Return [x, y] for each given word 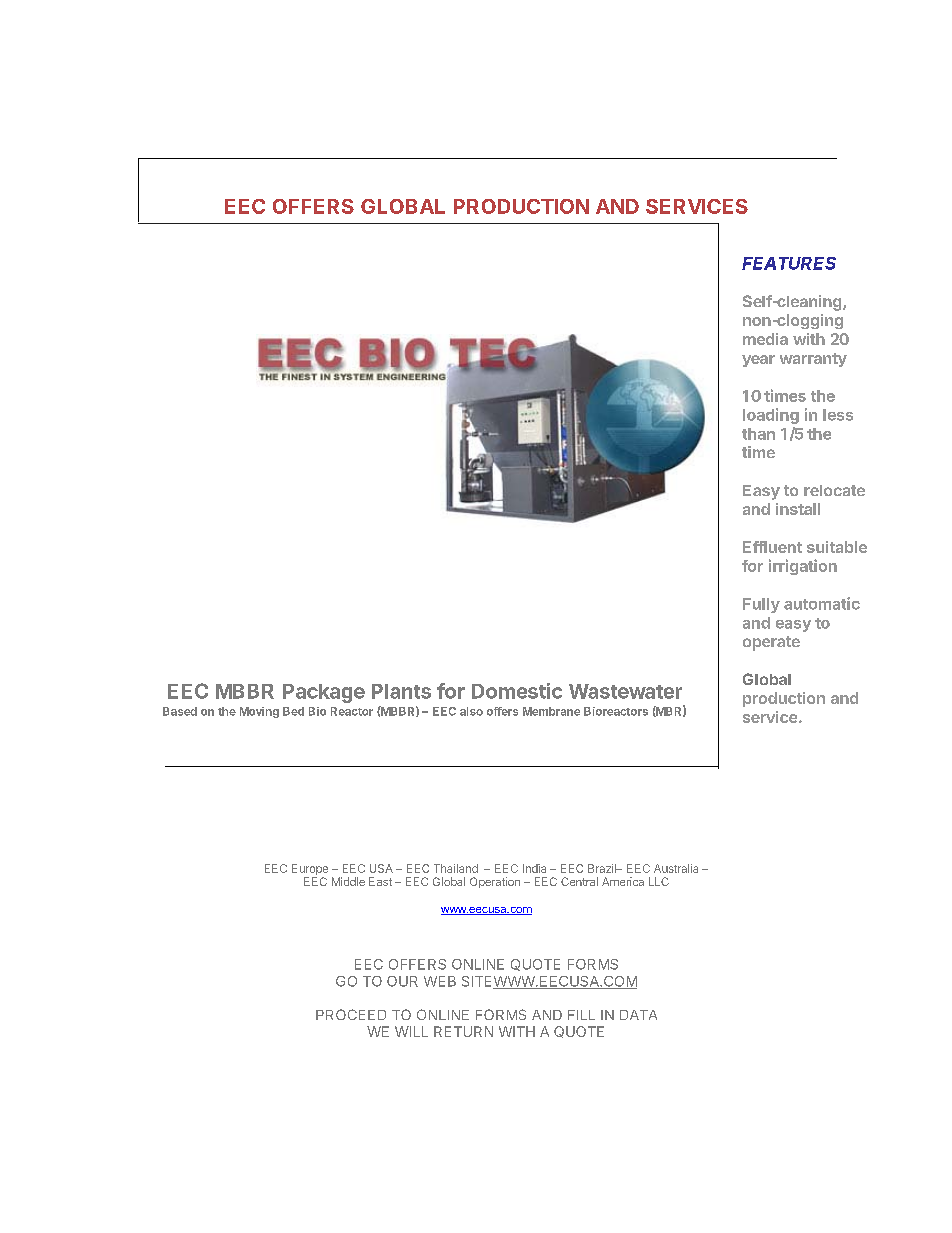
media [765, 339]
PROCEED [351, 1014]
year [758, 361]
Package [324, 693]
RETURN [463, 1031]
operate [771, 643]
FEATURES [789, 263]
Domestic [517, 691]
